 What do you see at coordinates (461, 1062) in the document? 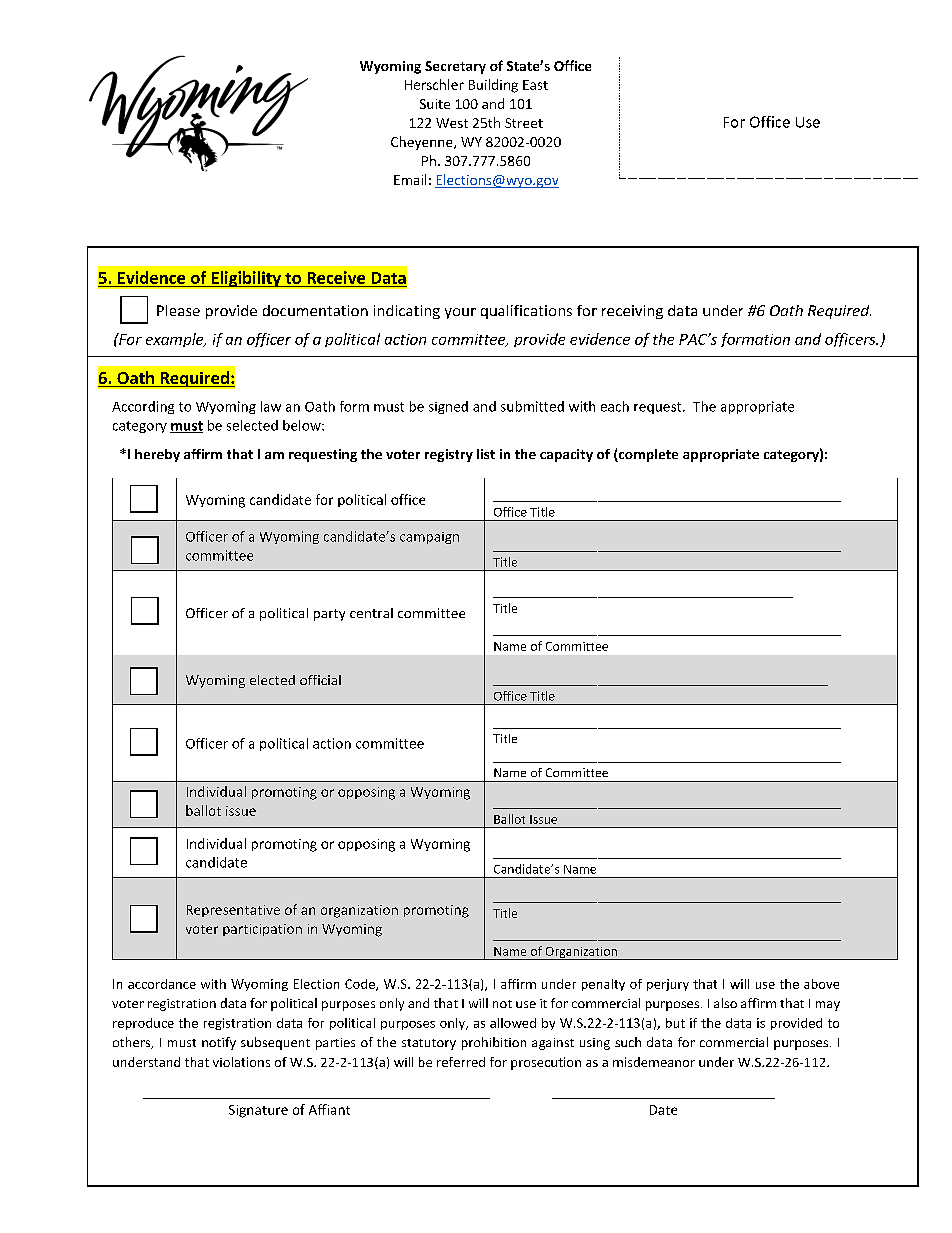
I see `referred` at bounding box center [461, 1062].
